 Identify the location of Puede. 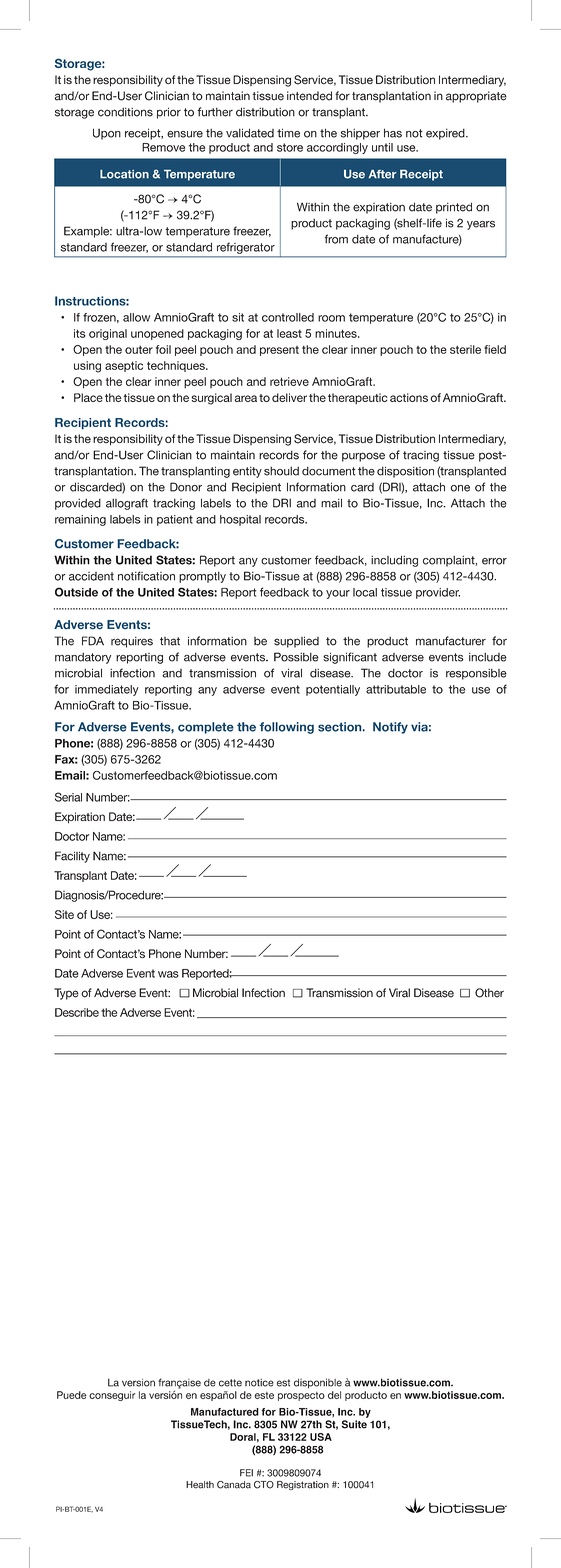
(71, 1395).
